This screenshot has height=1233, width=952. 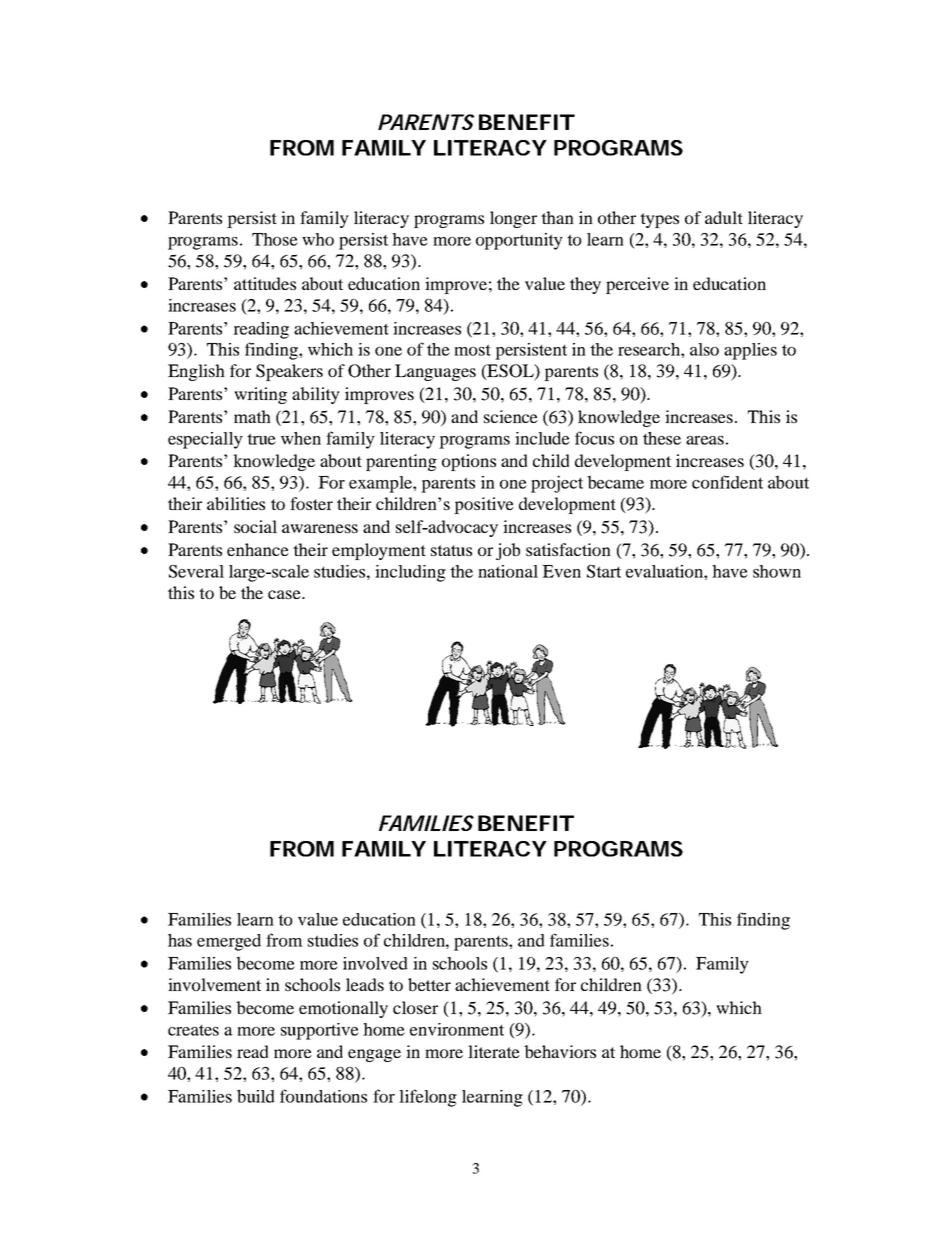 What do you see at coordinates (256, 1096) in the screenshot?
I see `build` at bounding box center [256, 1096].
